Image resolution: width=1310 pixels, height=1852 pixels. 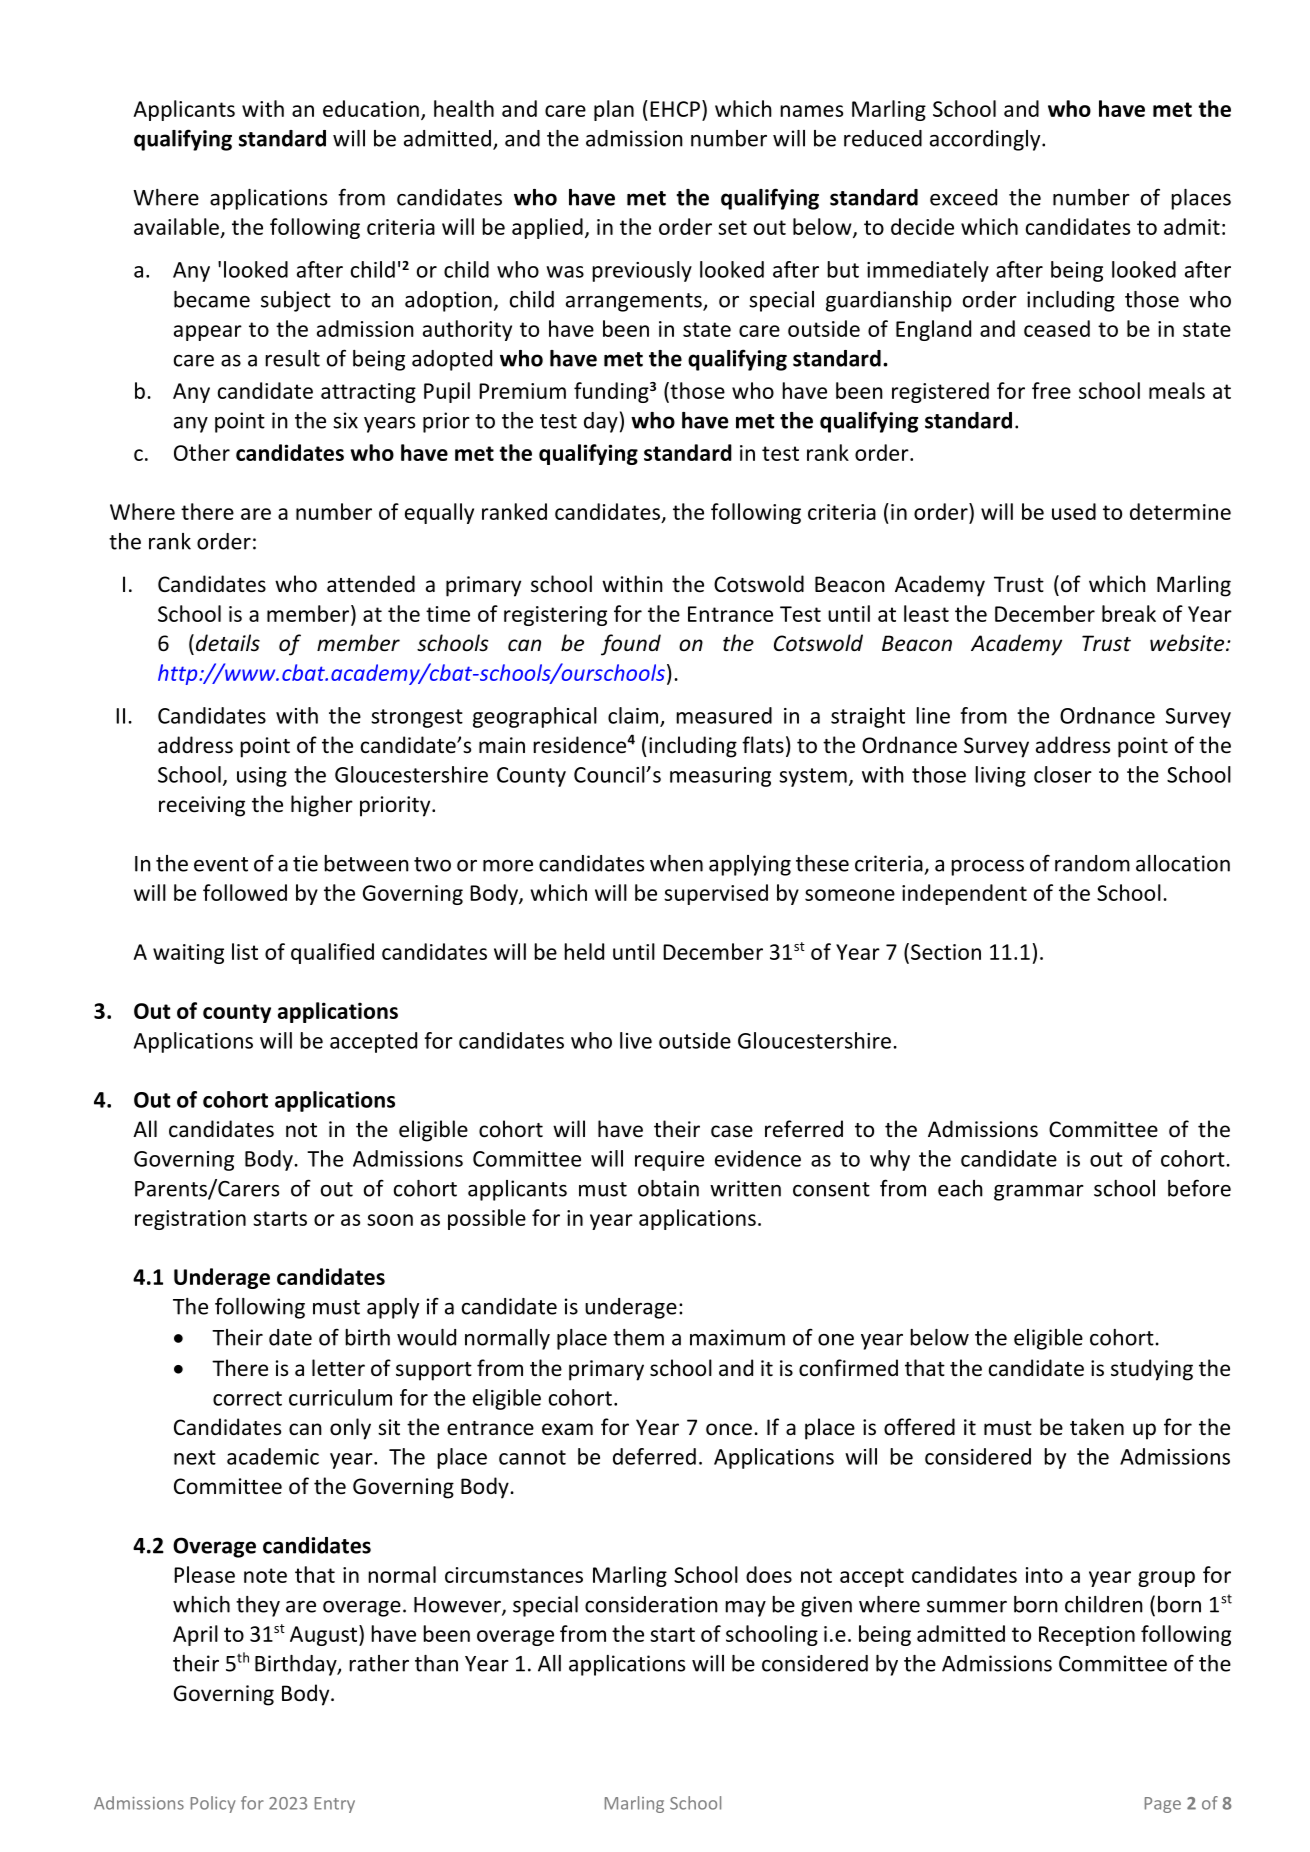 What do you see at coordinates (1163, 1805) in the screenshot?
I see `Page` at bounding box center [1163, 1805].
